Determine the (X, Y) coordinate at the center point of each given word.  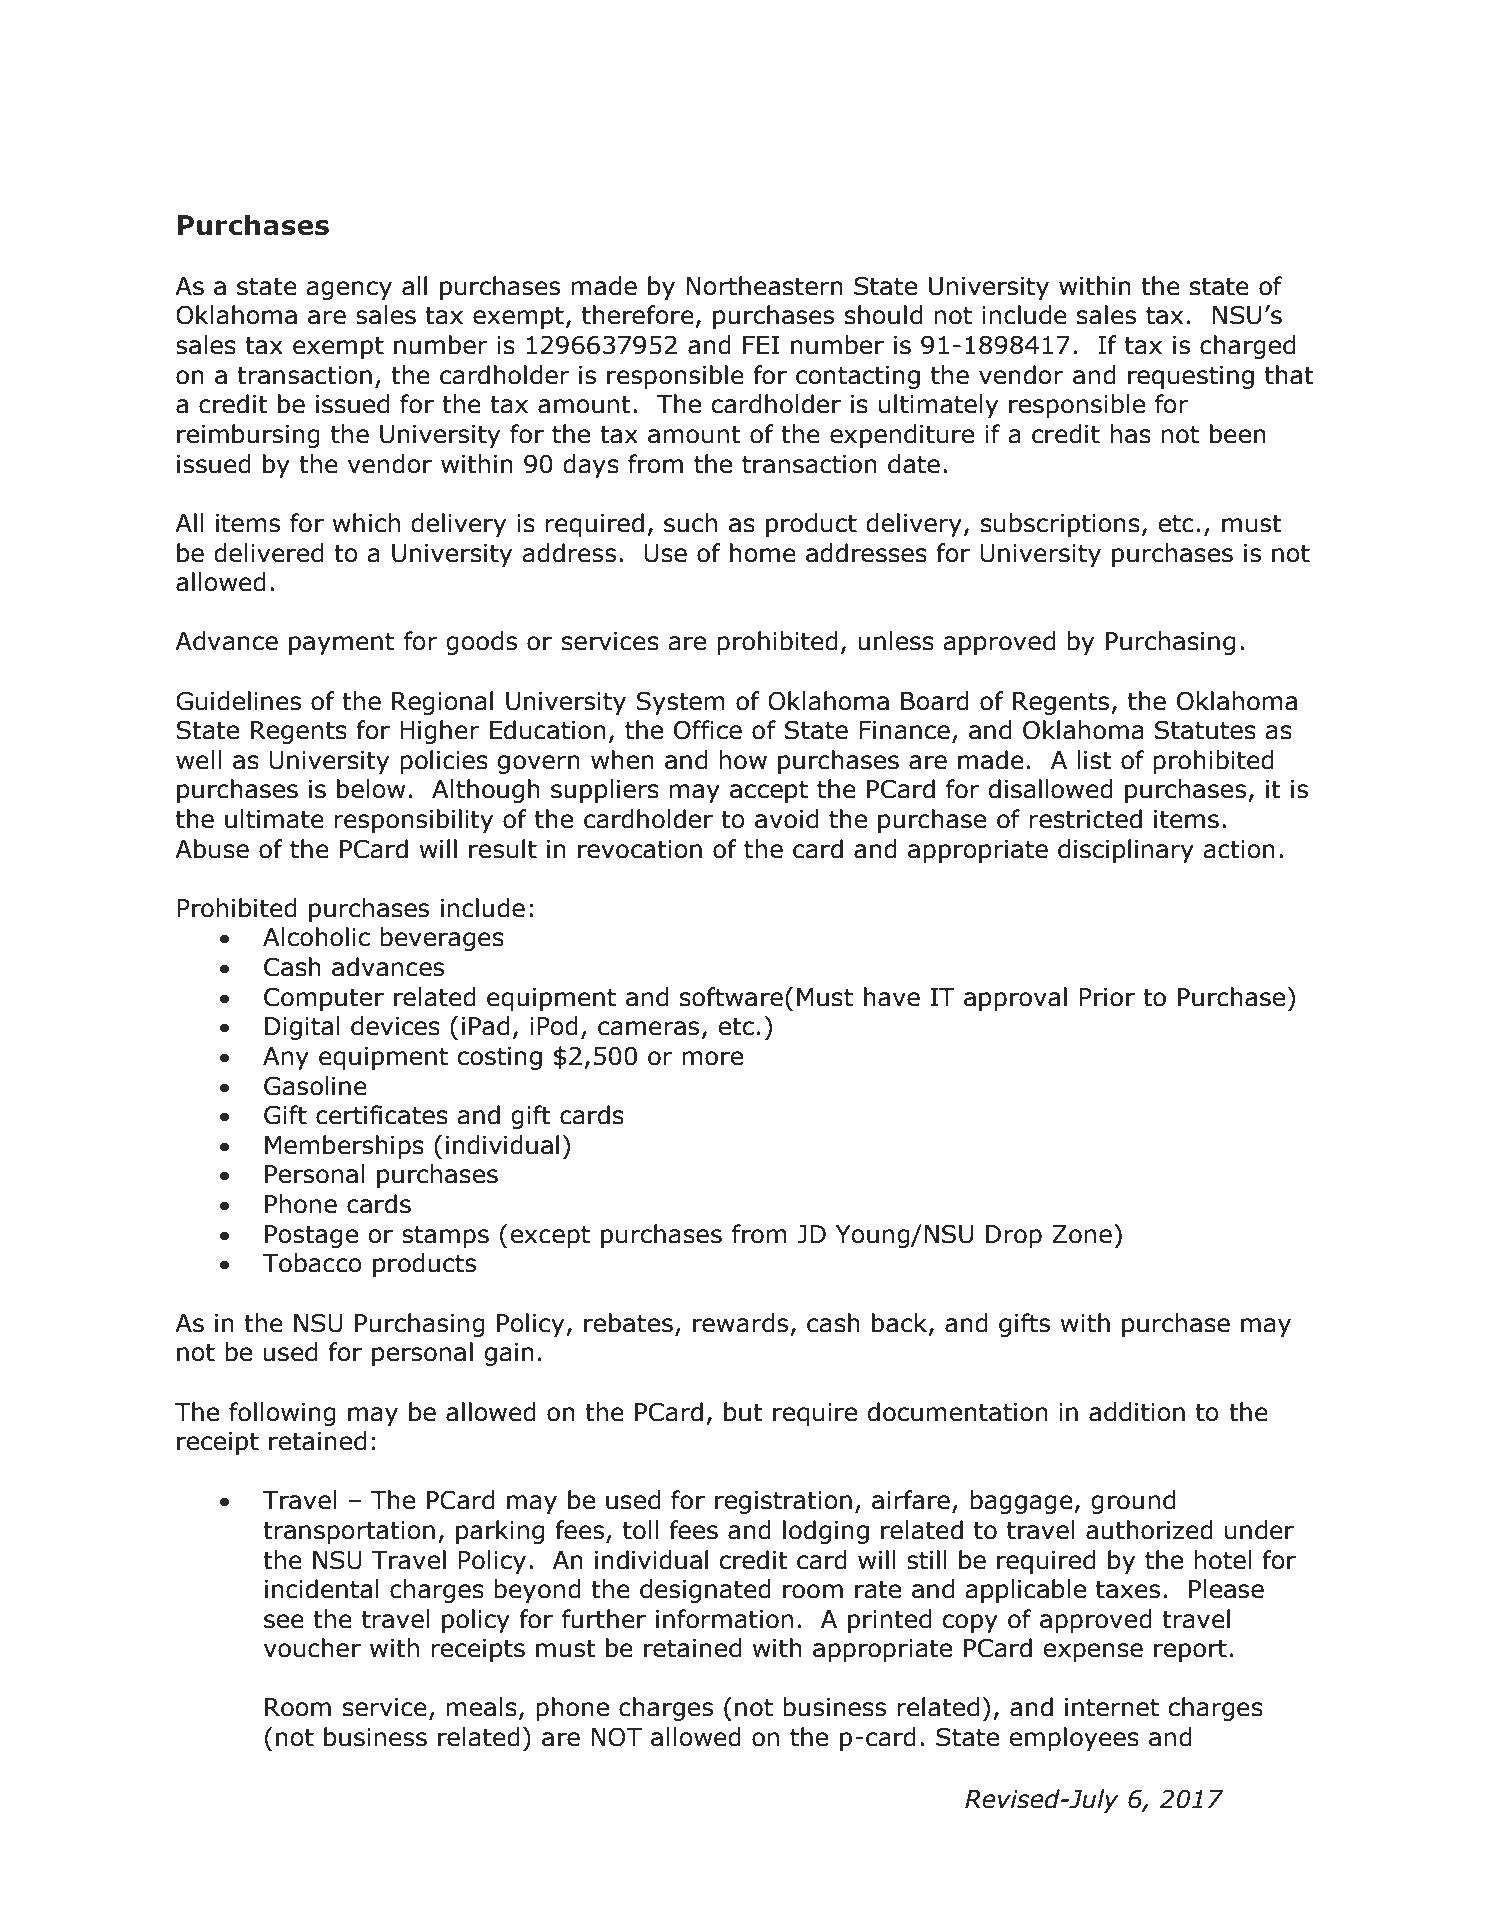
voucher (312, 1648)
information (724, 1619)
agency (349, 290)
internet (1112, 1707)
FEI (761, 345)
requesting (1191, 377)
